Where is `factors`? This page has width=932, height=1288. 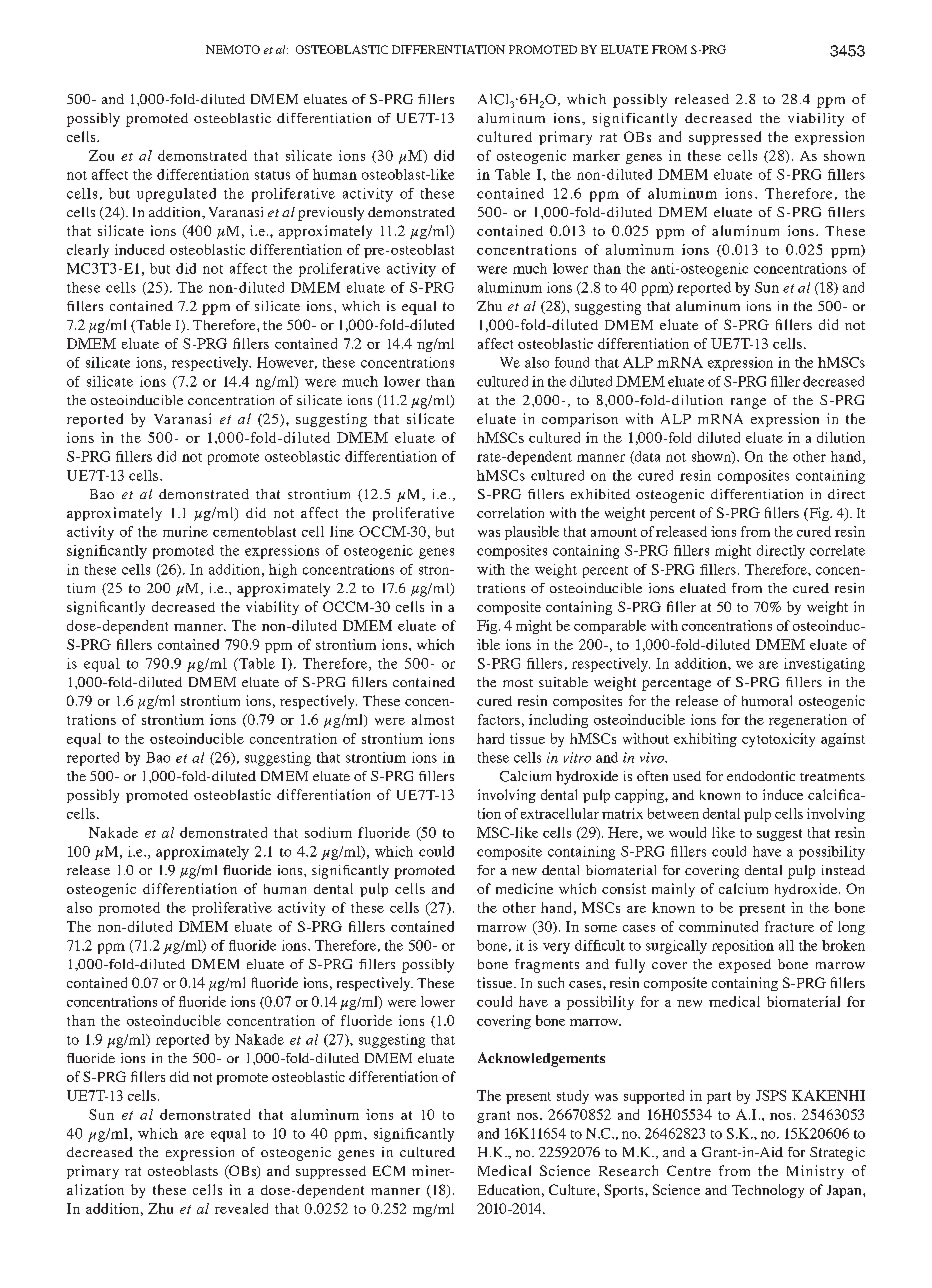
factors is located at coordinates (499, 719).
